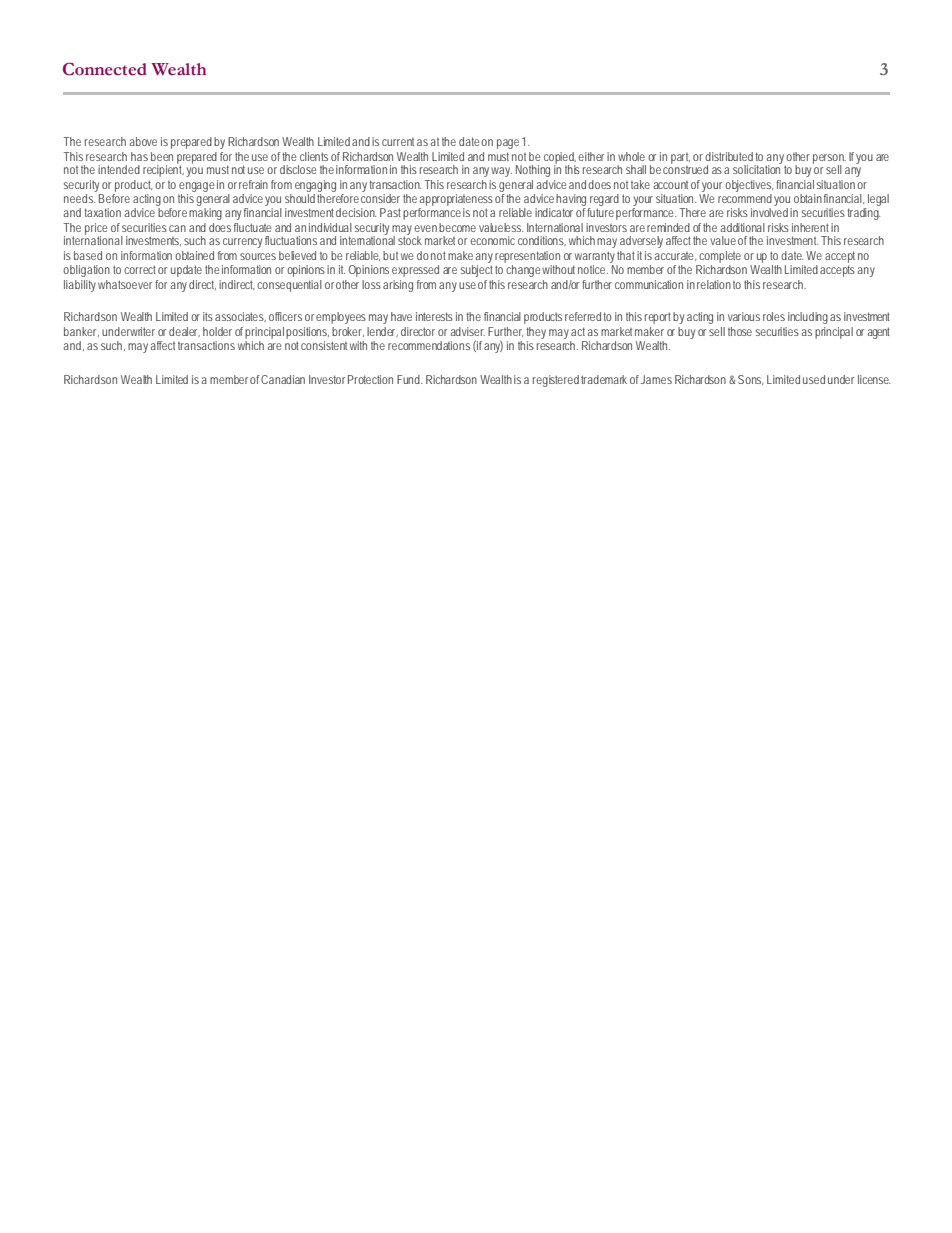 Image resolution: width=952 pixels, height=1233 pixels. What do you see at coordinates (730, 156) in the document?
I see `distributed` at bounding box center [730, 156].
